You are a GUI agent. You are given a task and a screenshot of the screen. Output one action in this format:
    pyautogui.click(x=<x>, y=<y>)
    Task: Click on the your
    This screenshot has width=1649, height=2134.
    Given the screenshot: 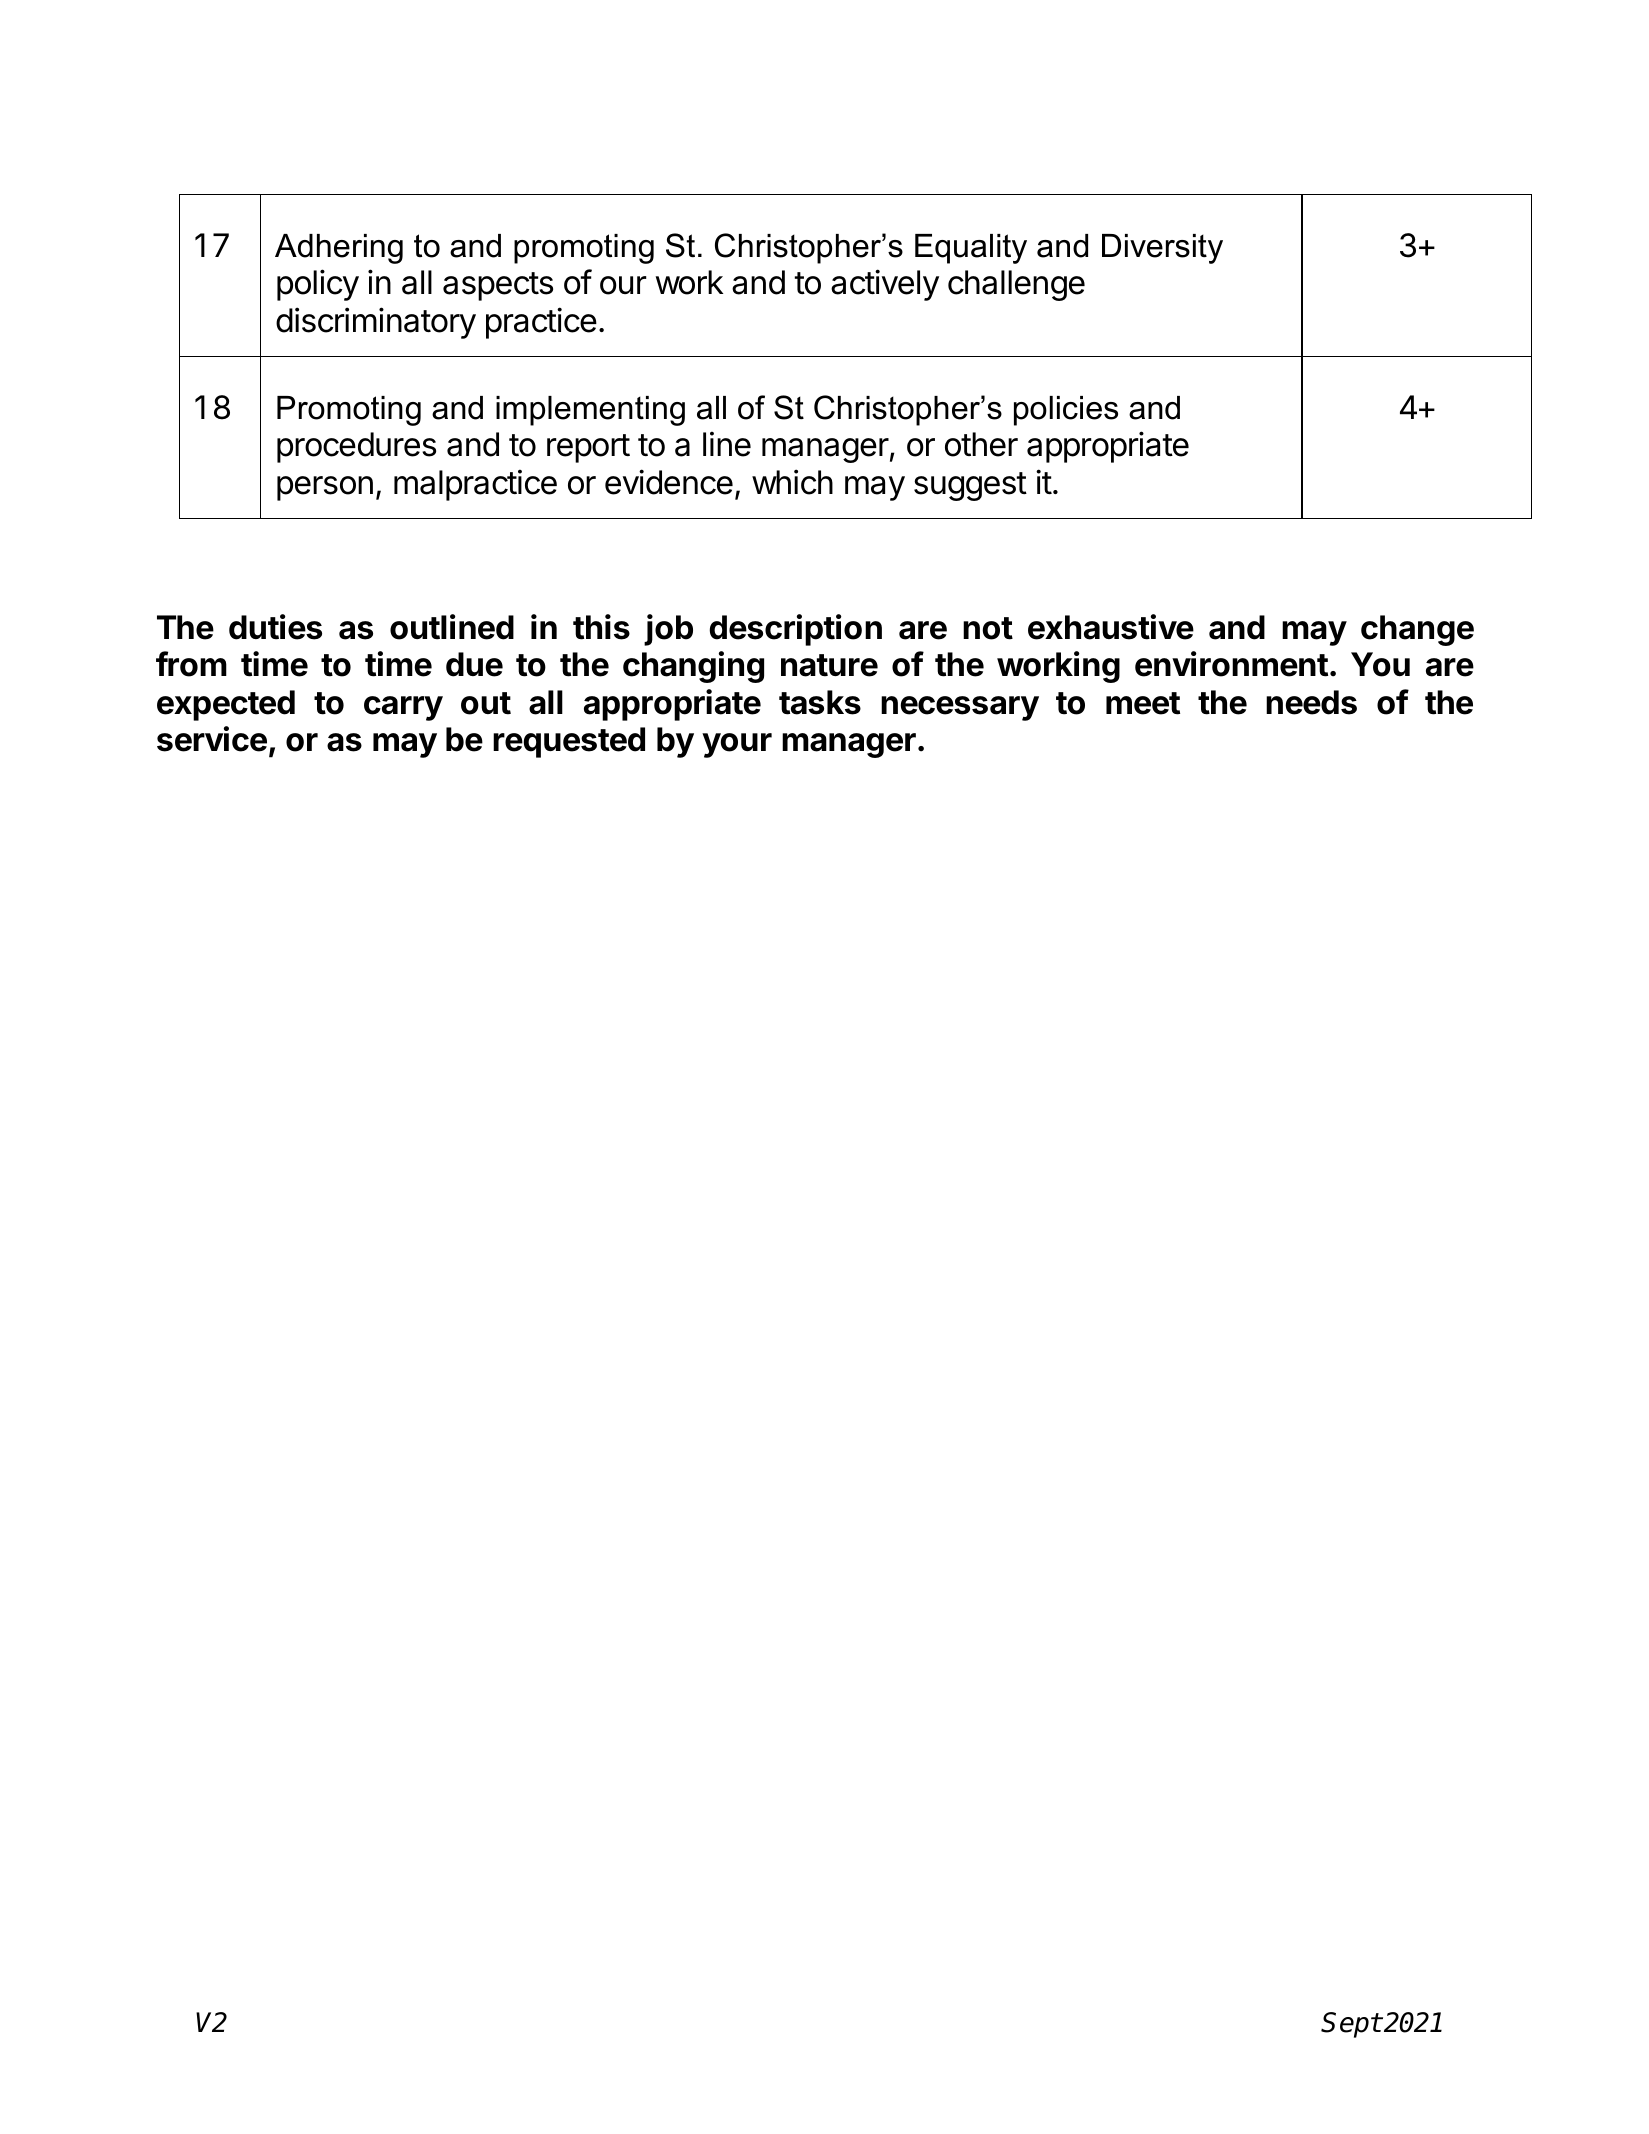 What is the action you would take?
    pyautogui.click(x=737, y=745)
